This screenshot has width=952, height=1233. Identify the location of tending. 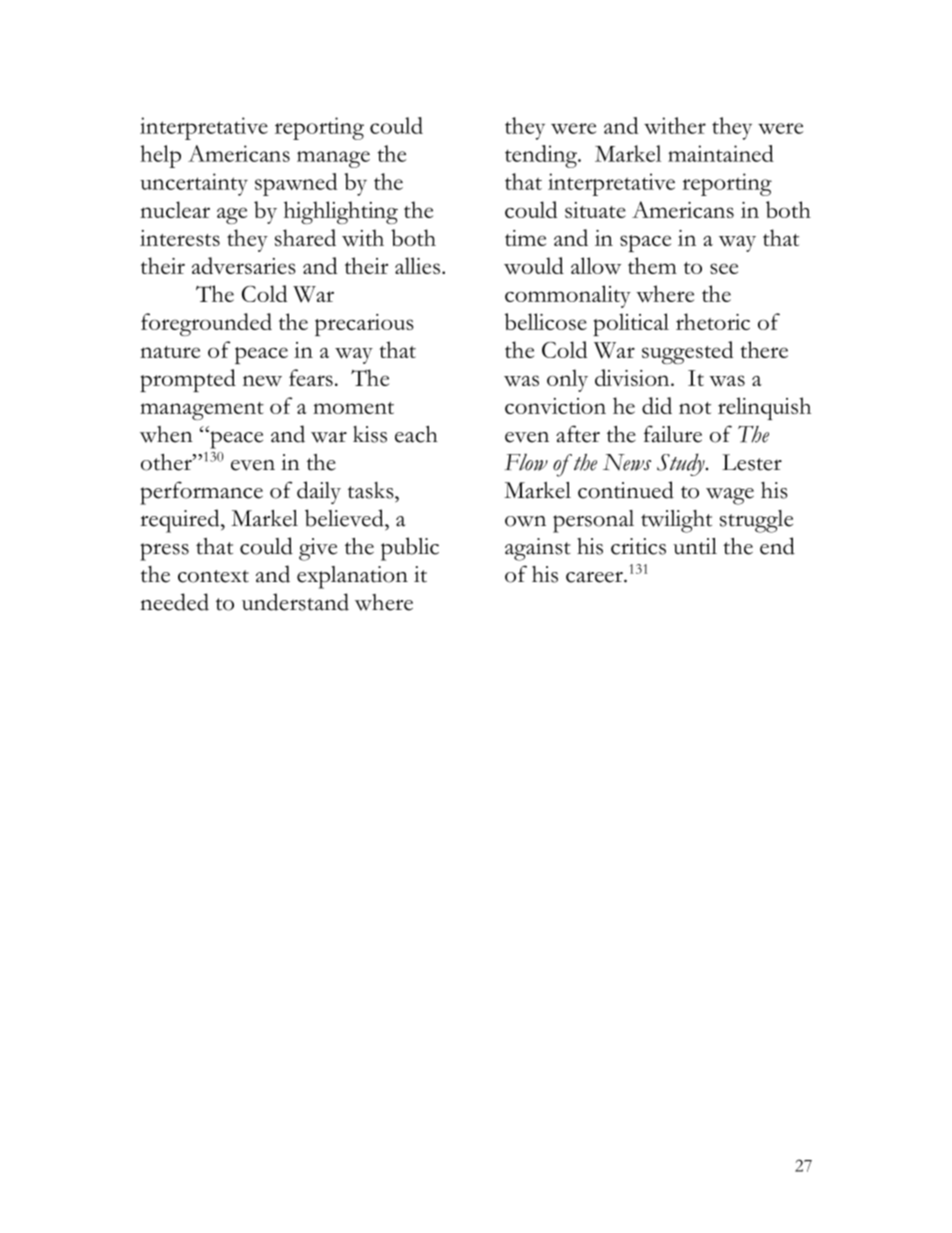
(542, 156).
